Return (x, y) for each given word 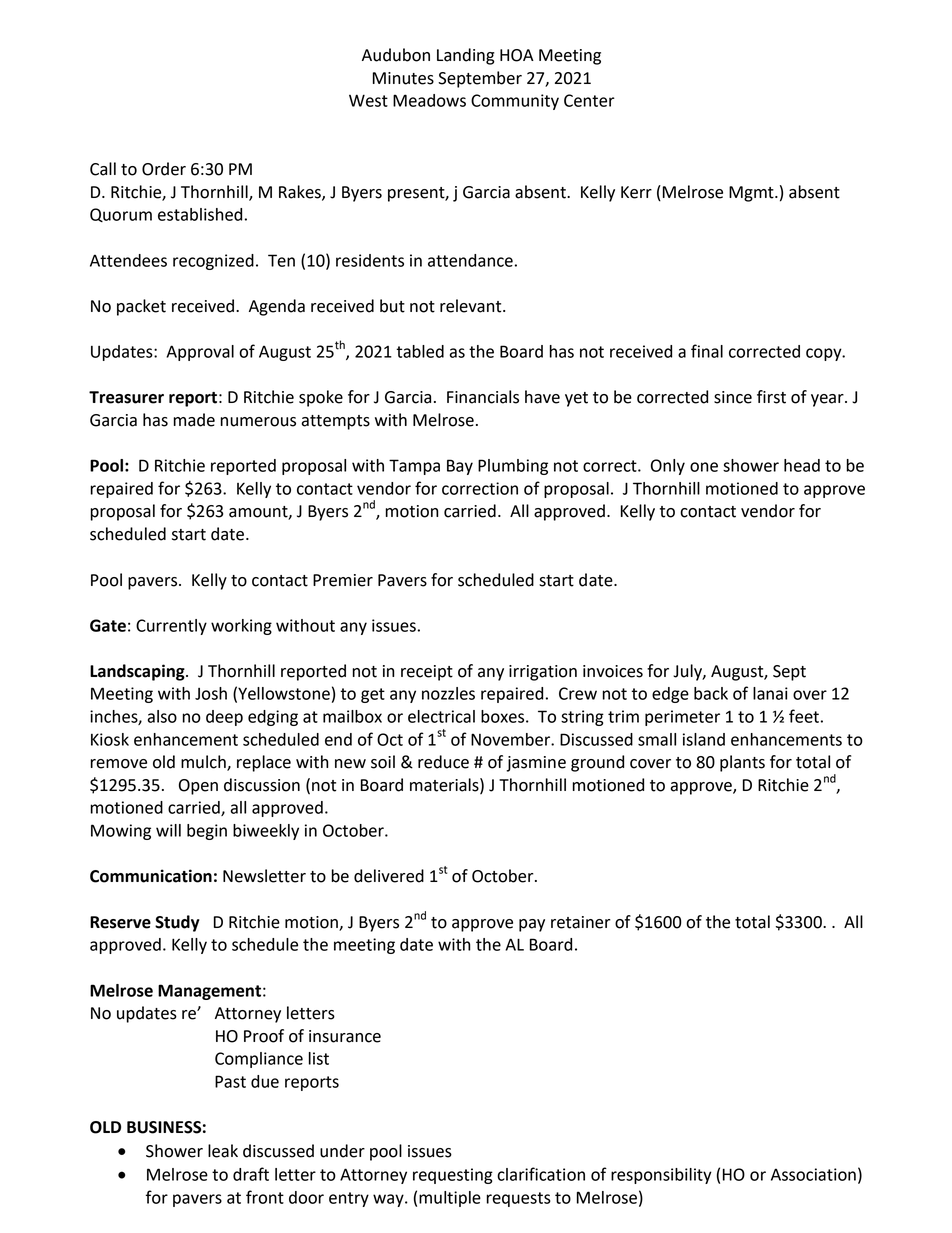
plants (742, 763)
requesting (453, 1176)
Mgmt (752, 194)
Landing (466, 56)
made (194, 420)
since (733, 397)
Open (198, 787)
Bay (460, 467)
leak (223, 1151)
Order (164, 169)
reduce (443, 762)
